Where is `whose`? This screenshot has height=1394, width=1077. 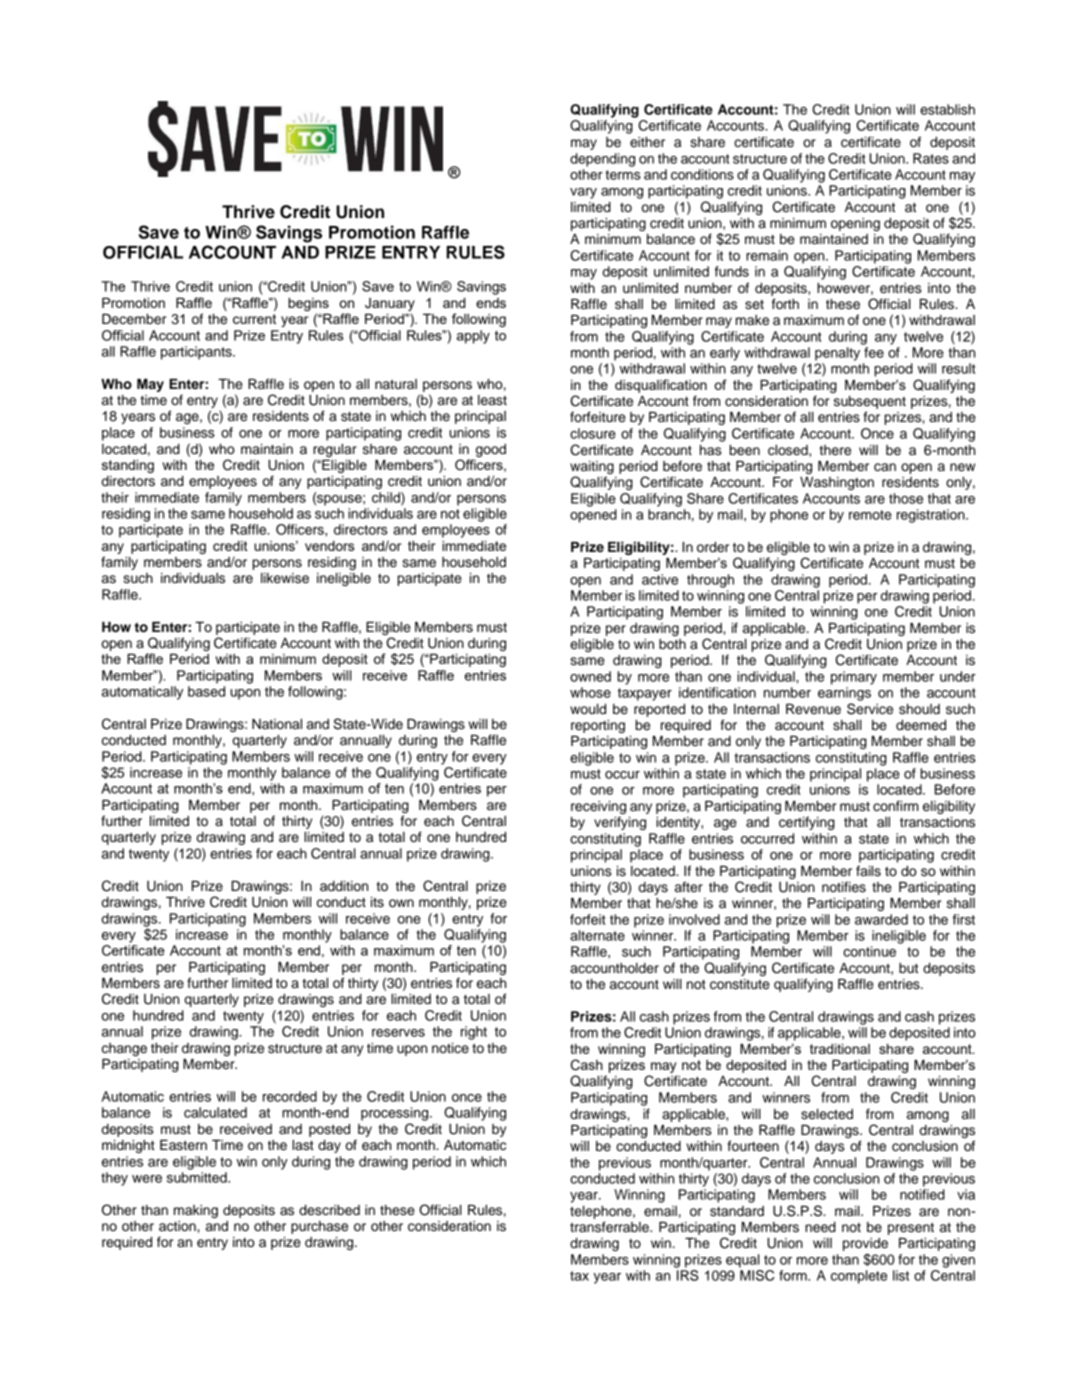 whose is located at coordinates (590, 692).
